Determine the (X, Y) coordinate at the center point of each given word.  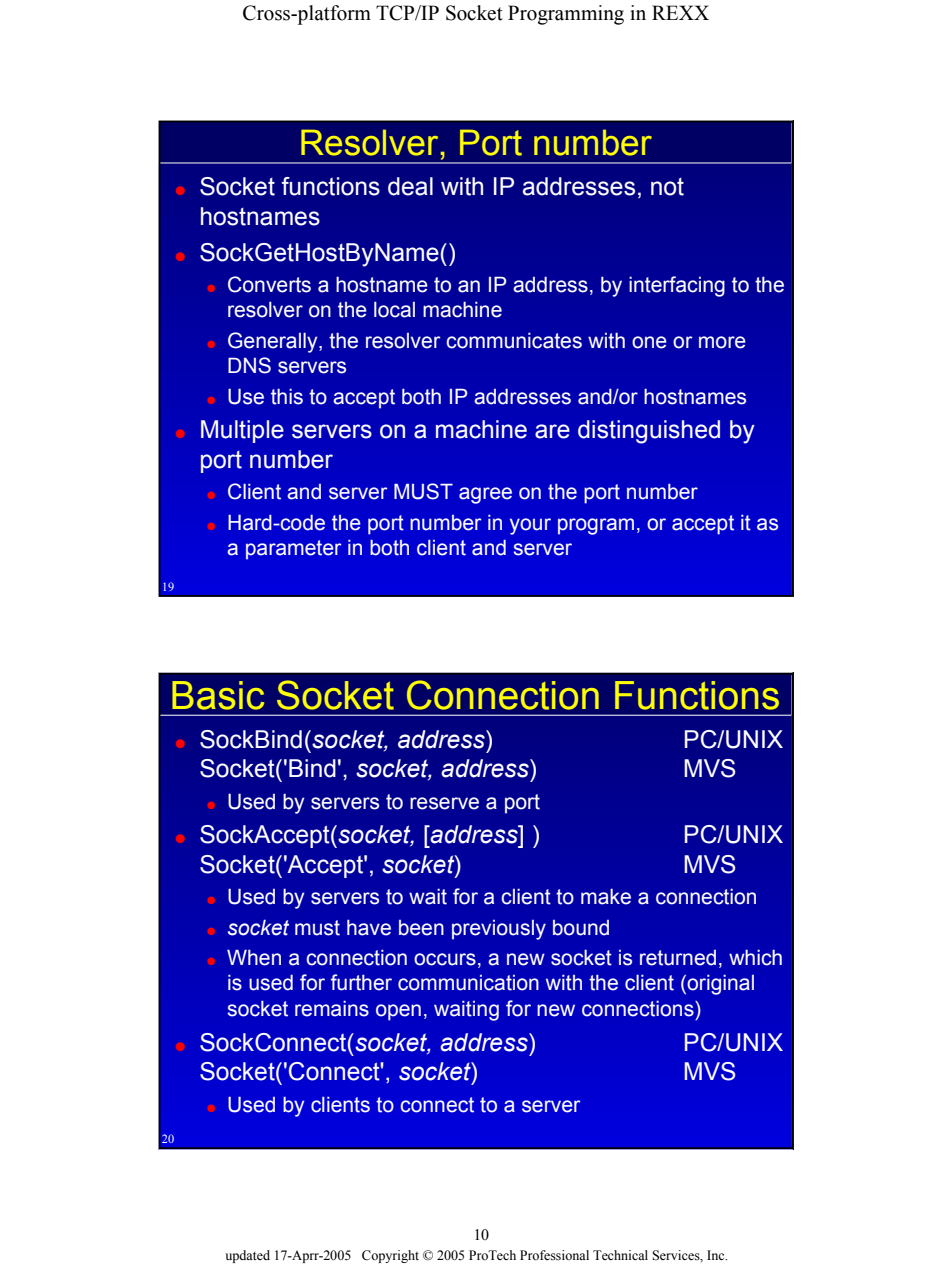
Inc (717, 1255)
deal (410, 186)
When (254, 958)
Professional (554, 1255)
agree (485, 495)
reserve (444, 803)
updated (248, 1256)
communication (468, 983)
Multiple (242, 431)
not (667, 187)
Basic (218, 695)
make (606, 897)
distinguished (649, 432)
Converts (269, 284)
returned (678, 958)
